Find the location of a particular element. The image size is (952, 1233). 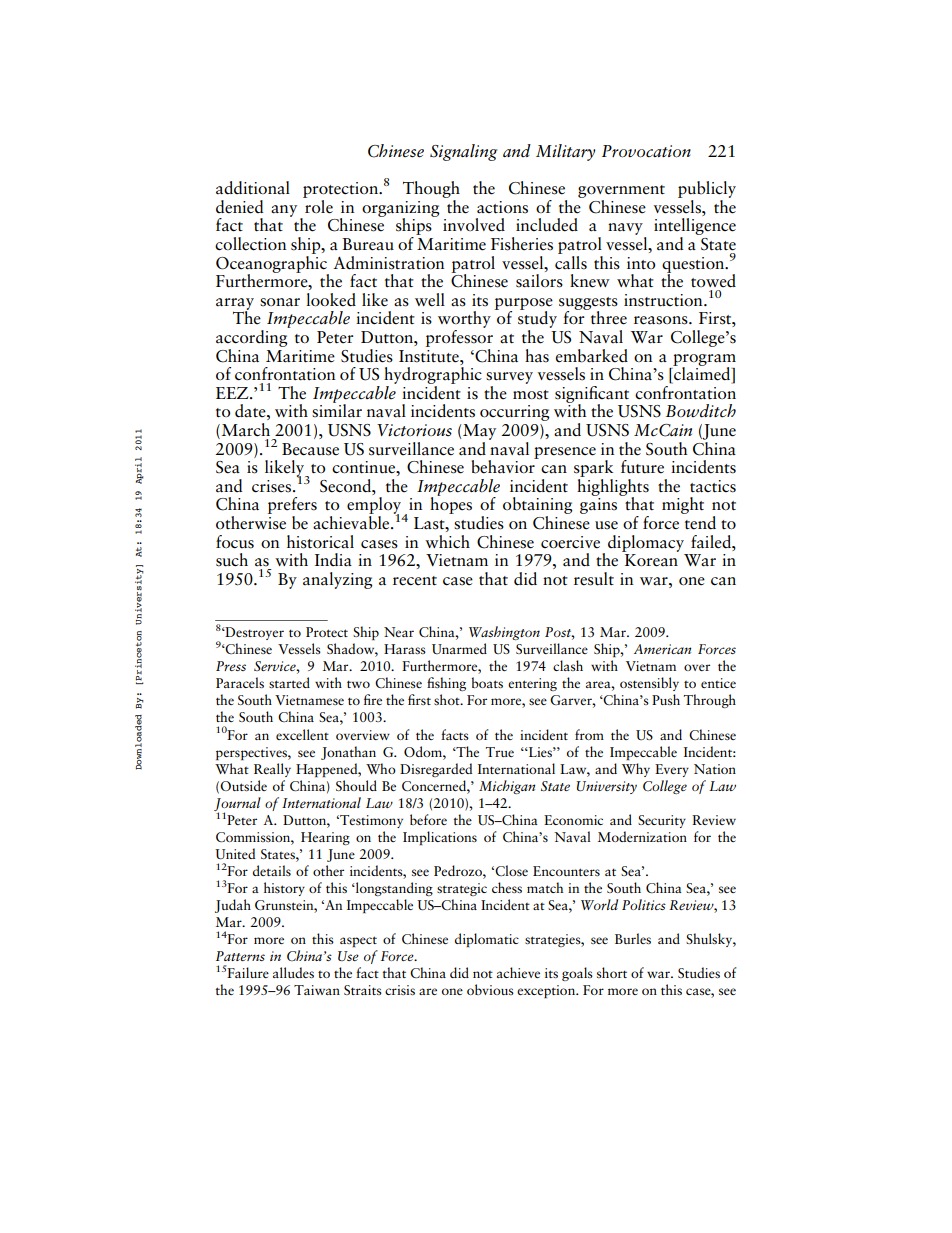

shot is located at coordinates (448, 699).
